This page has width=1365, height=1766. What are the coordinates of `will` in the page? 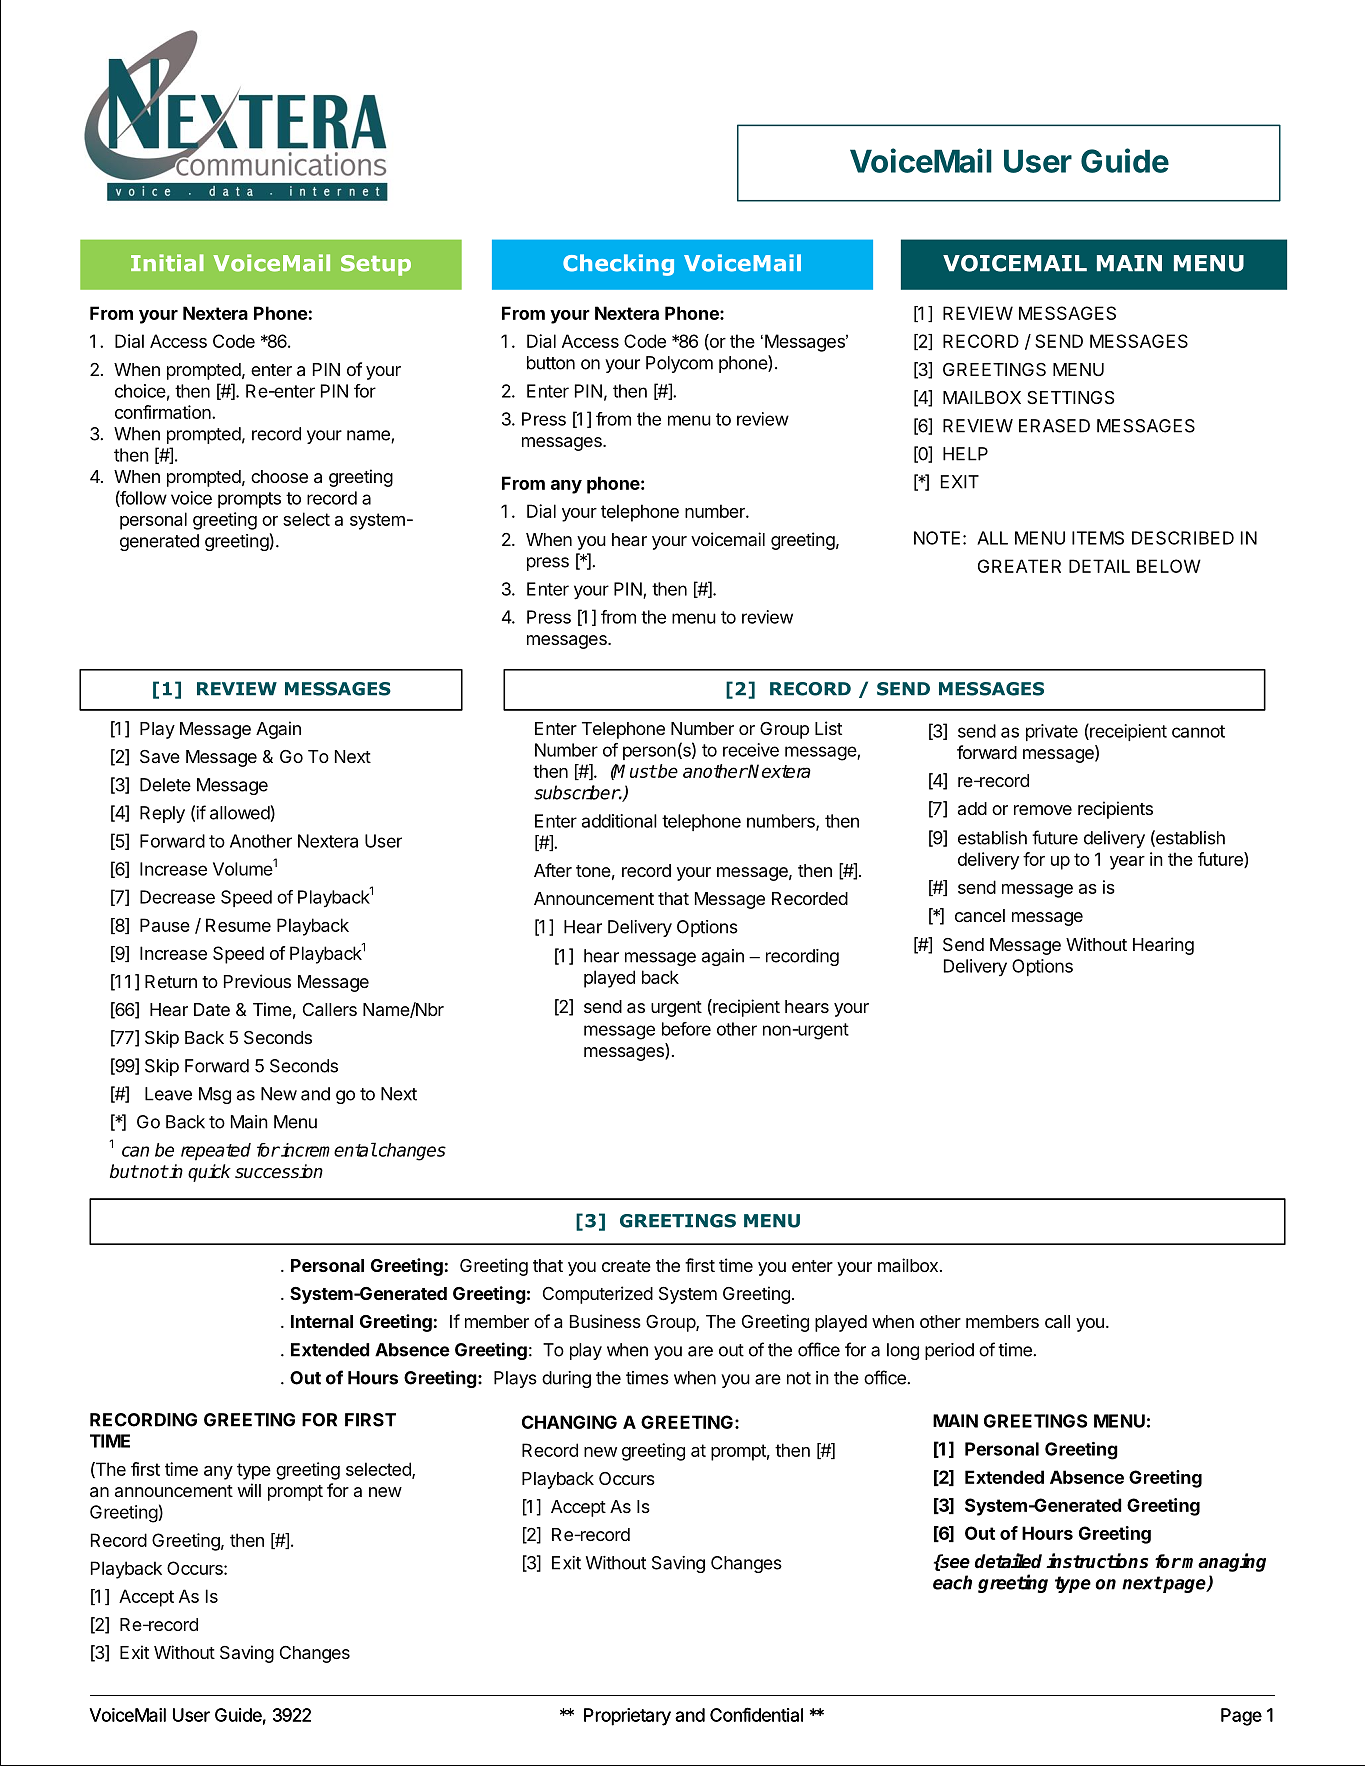 It's located at (249, 1490).
